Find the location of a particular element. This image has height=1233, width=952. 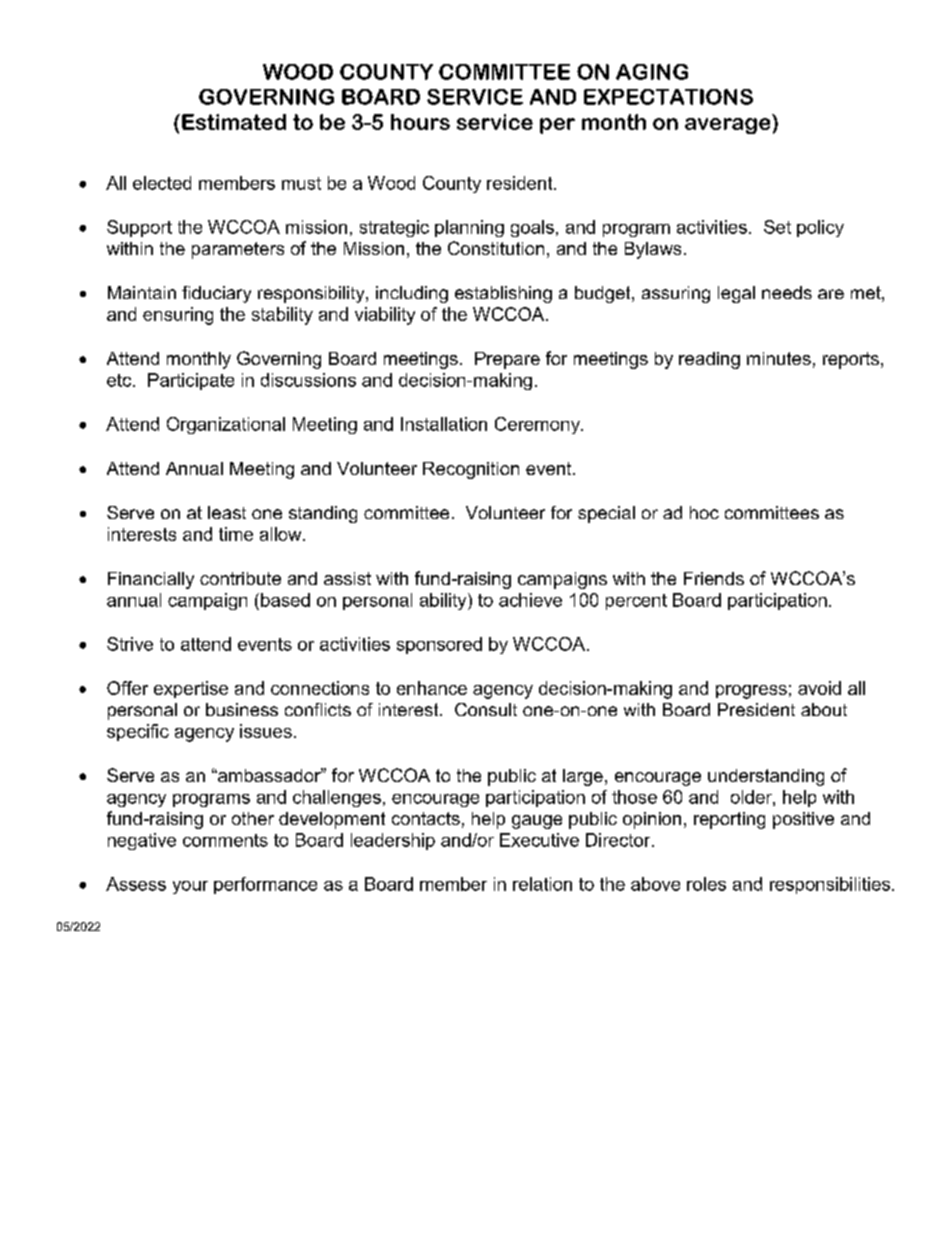

expertise is located at coordinates (191, 689).
